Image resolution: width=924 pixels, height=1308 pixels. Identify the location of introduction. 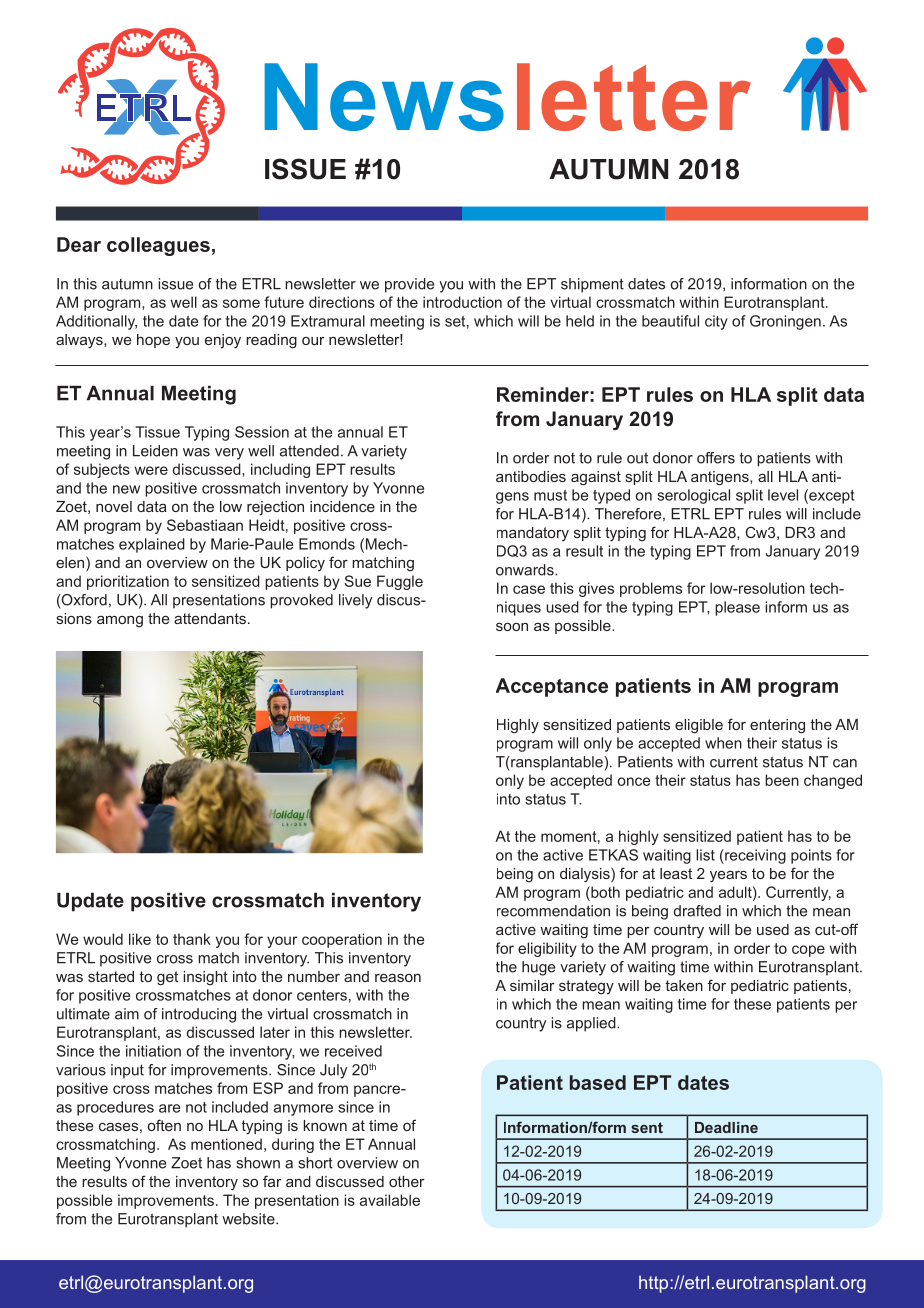
(462, 302).
